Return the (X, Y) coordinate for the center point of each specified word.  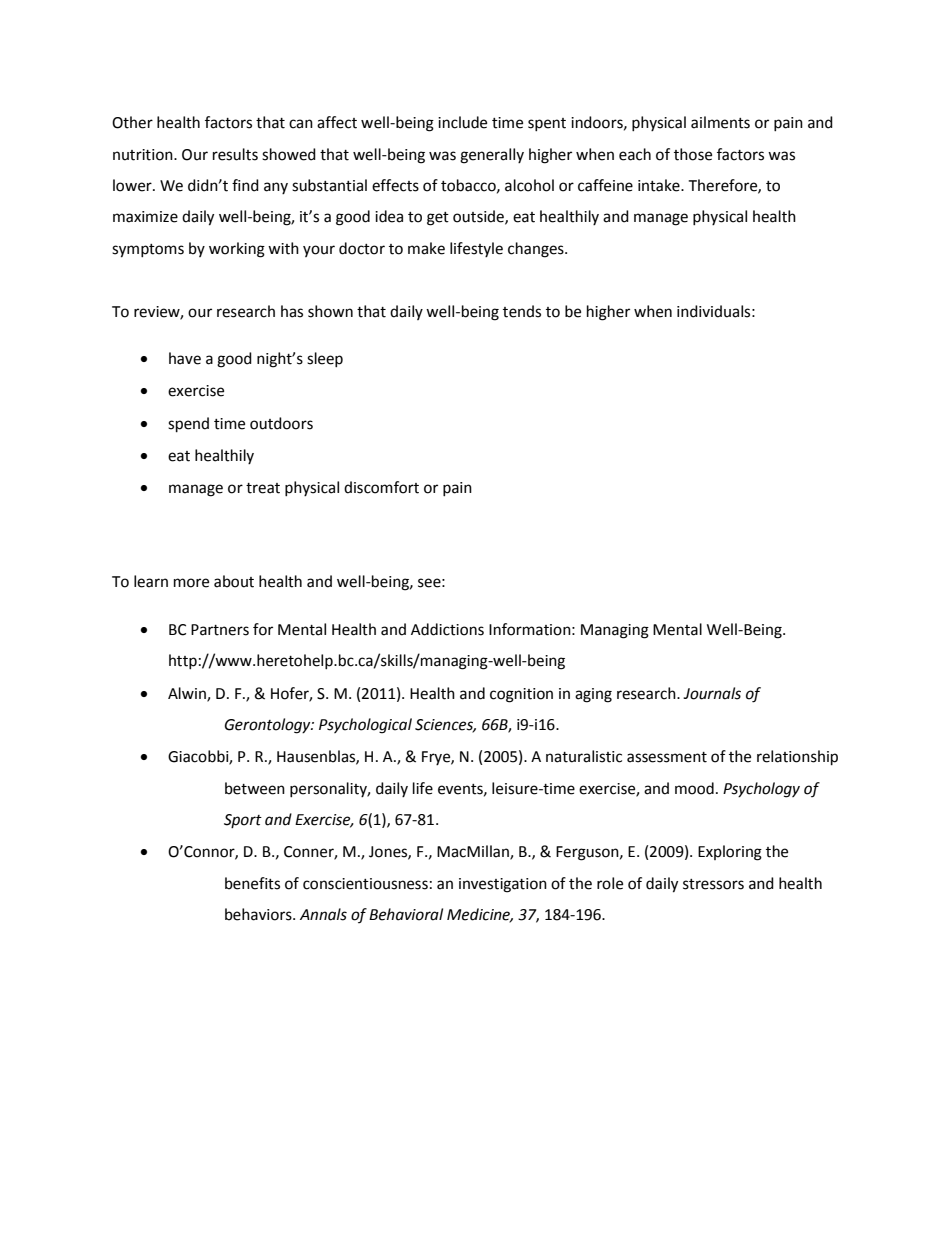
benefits (252, 883)
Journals (712, 693)
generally (492, 156)
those (693, 154)
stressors (713, 884)
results (235, 154)
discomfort (381, 487)
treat (263, 488)
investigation (503, 885)
